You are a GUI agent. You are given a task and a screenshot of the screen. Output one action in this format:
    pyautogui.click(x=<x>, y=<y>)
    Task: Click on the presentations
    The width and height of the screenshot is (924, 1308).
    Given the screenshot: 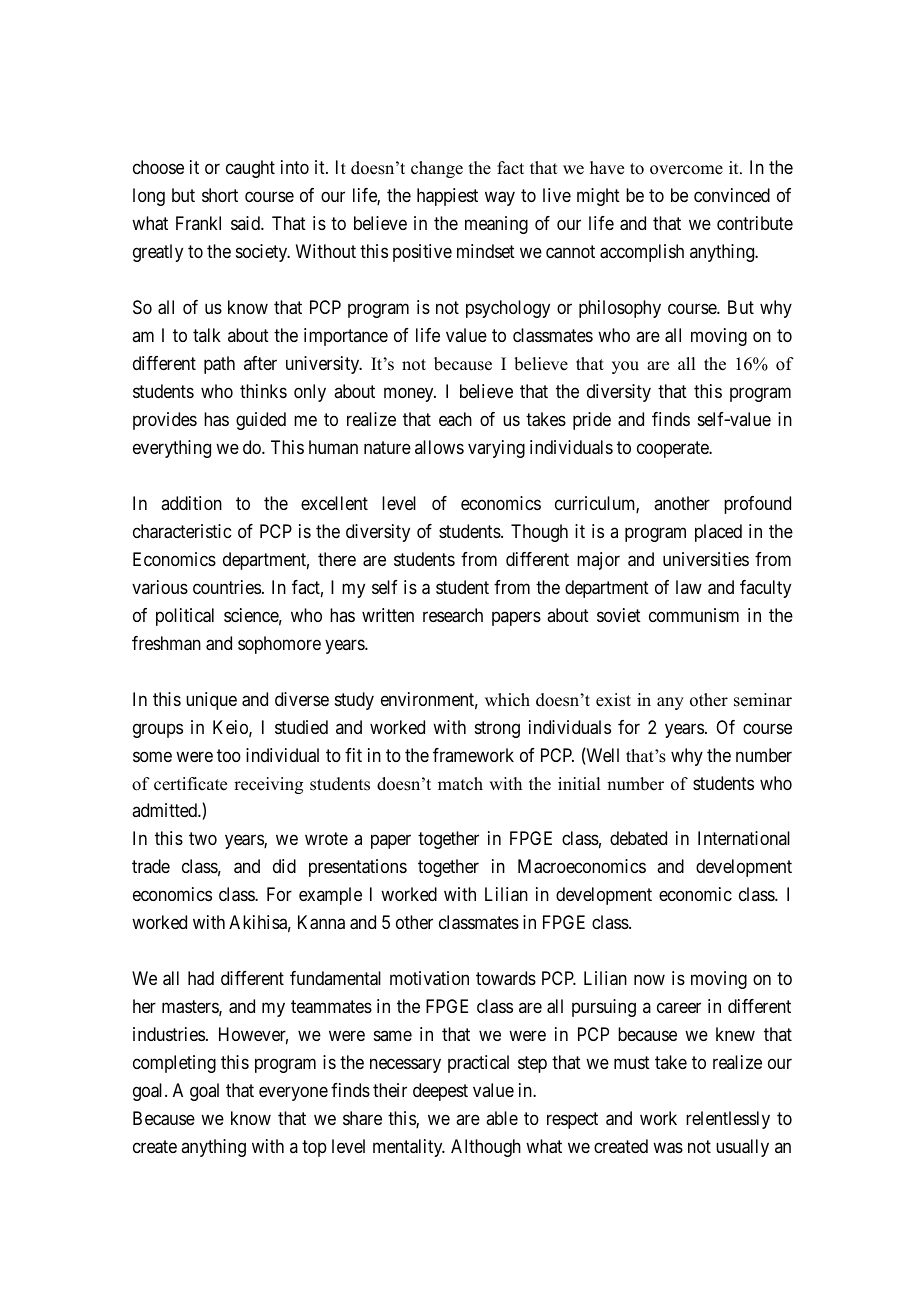 What is the action you would take?
    pyautogui.click(x=358, y=868)
